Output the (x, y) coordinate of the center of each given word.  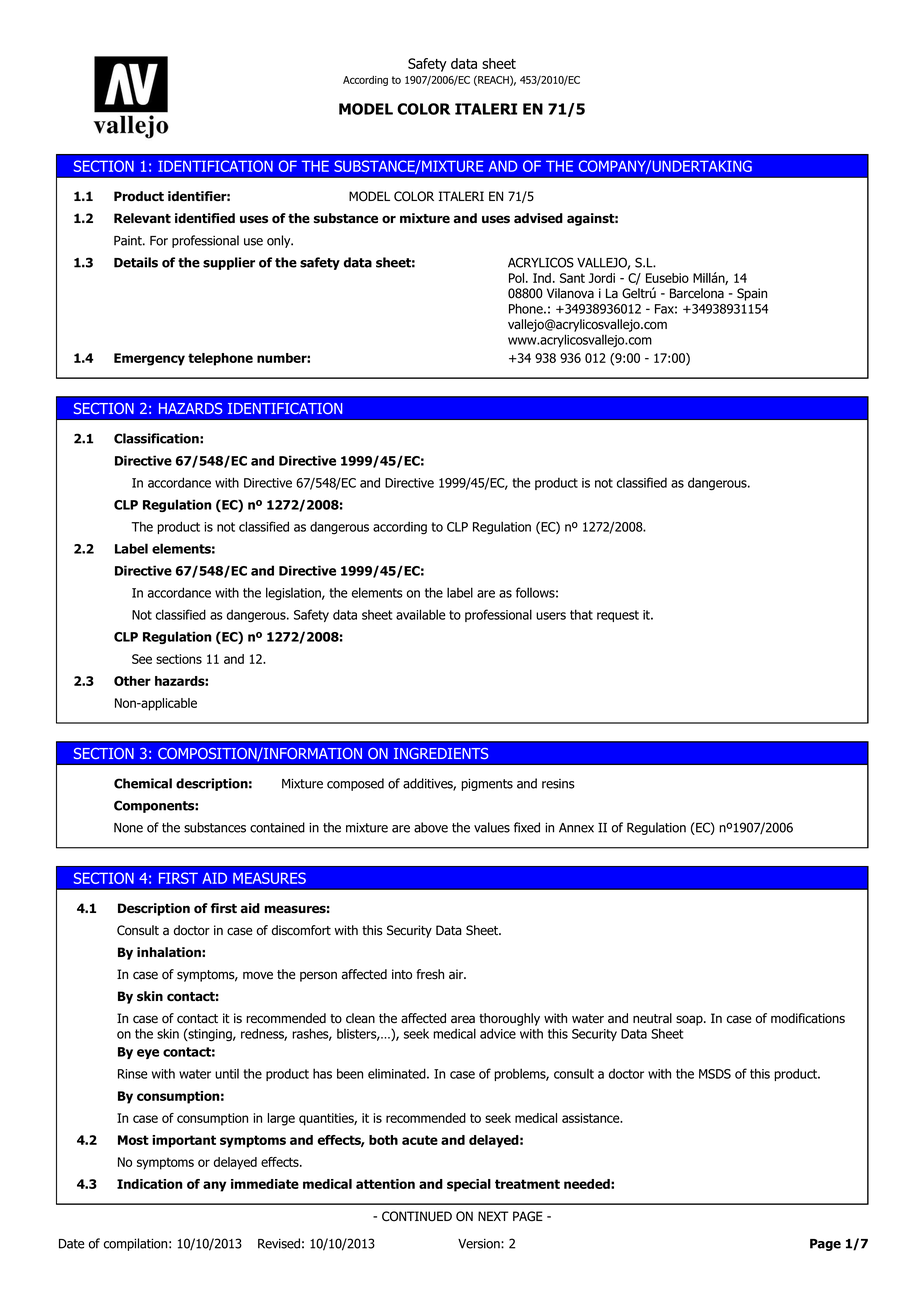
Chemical (143, 783)
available (421, 614)
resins (558, 784)
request (618, 616)
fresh (430, 974)
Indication (150, 1184)
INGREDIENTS (441, 753)
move (258, 975)
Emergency (149, 359)
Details (136, 262)
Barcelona (697, 293)
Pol (518, 278)
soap (690, 1020)
